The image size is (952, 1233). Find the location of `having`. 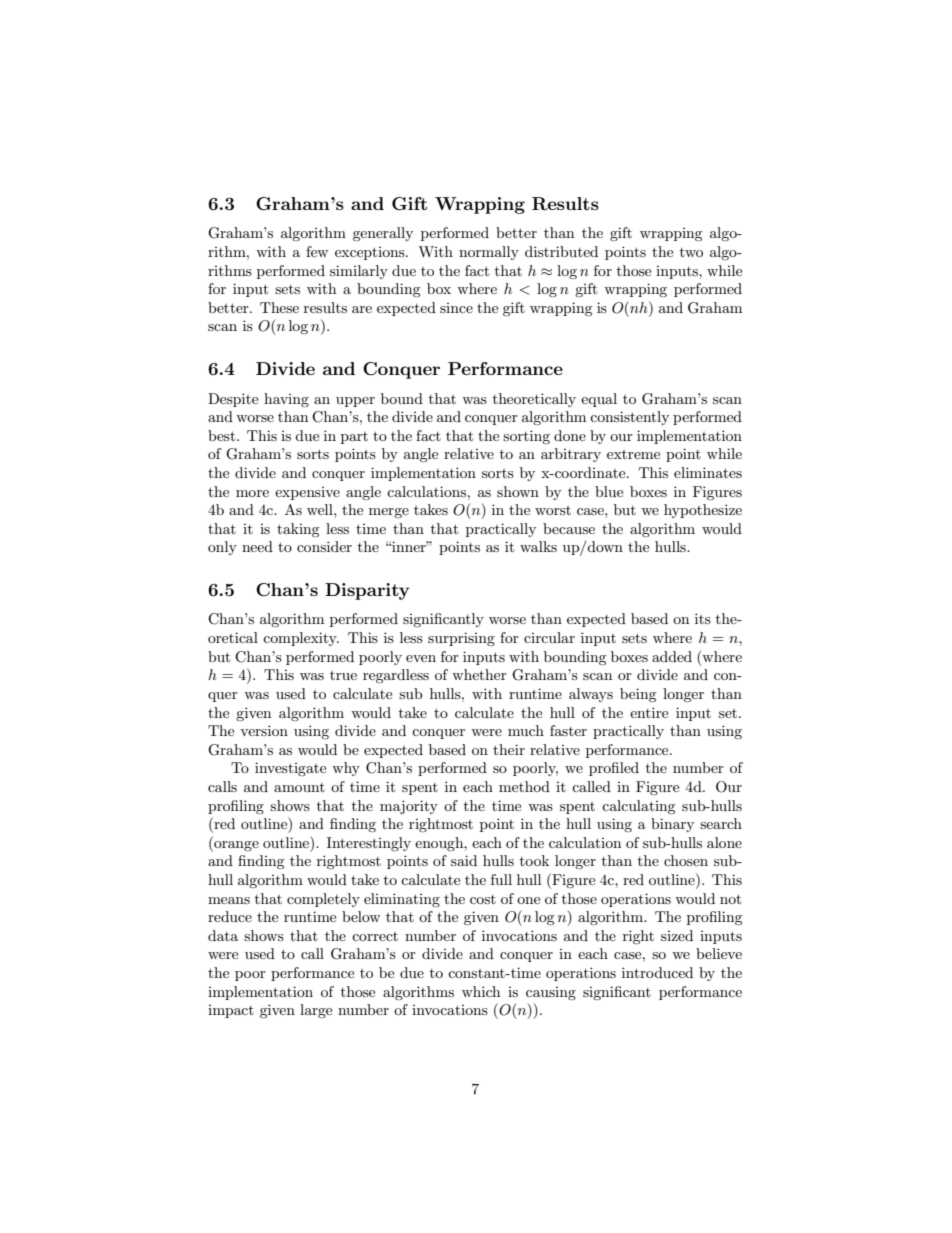

having is located at coordinates (286, 400).
